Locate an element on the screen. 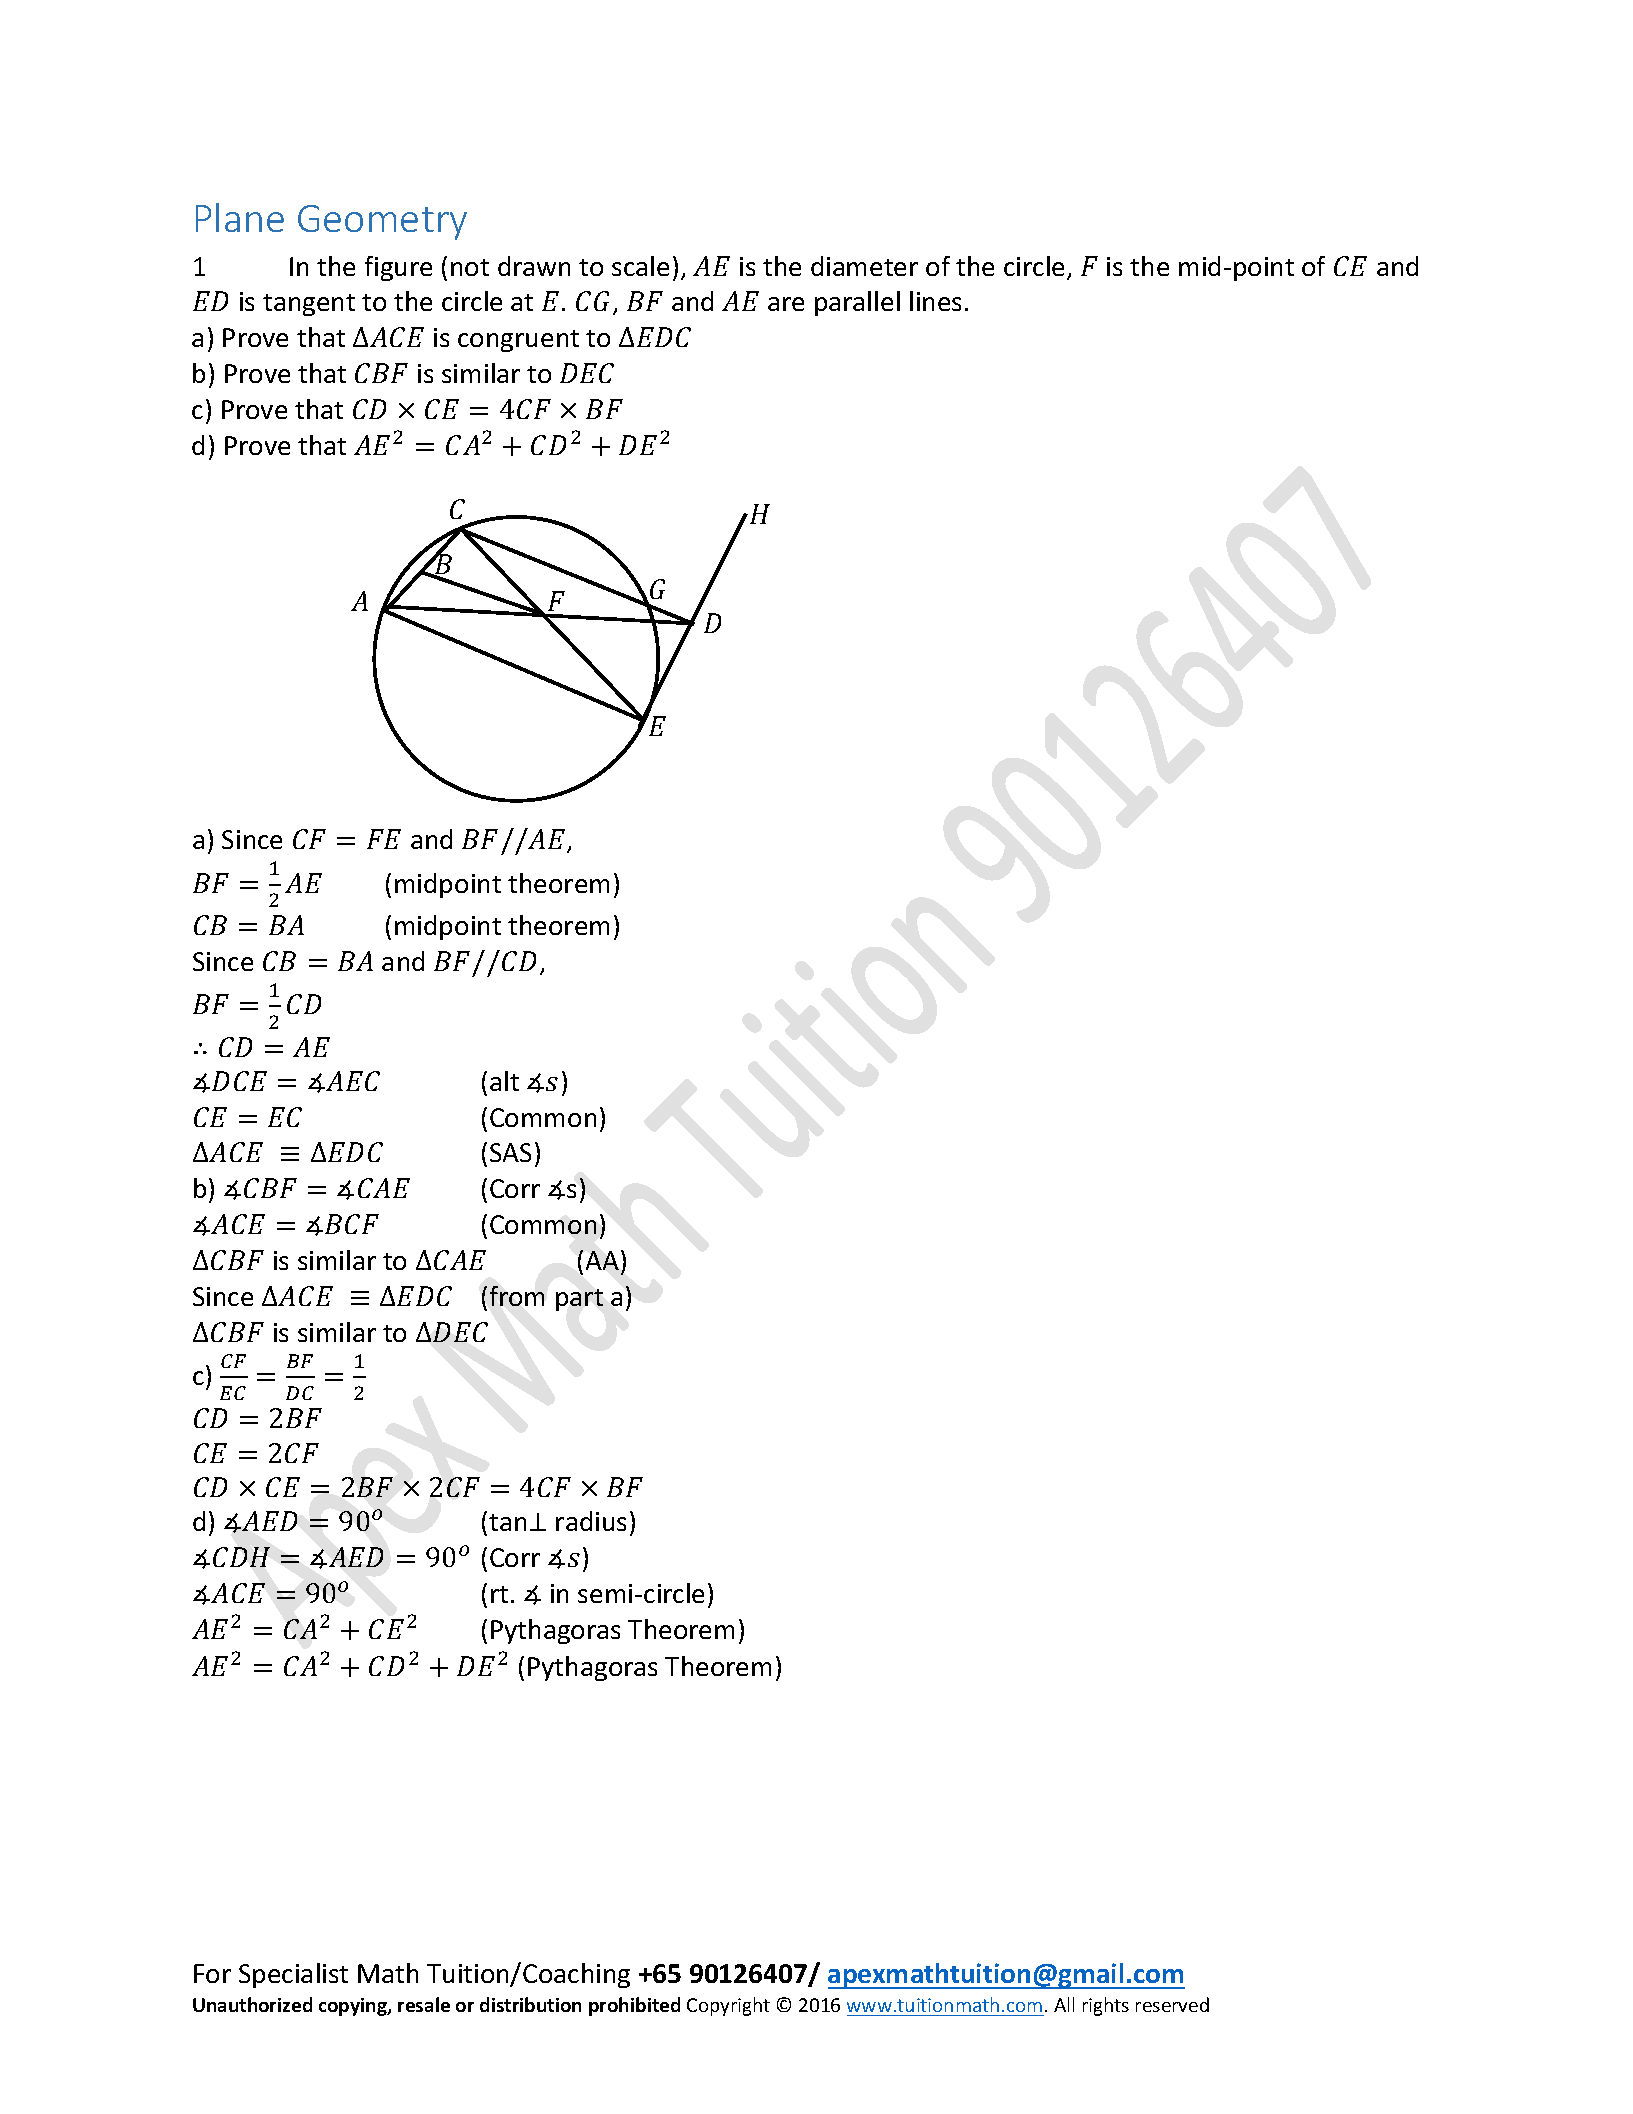  Copyright is located at coordinates (728, 2006).
